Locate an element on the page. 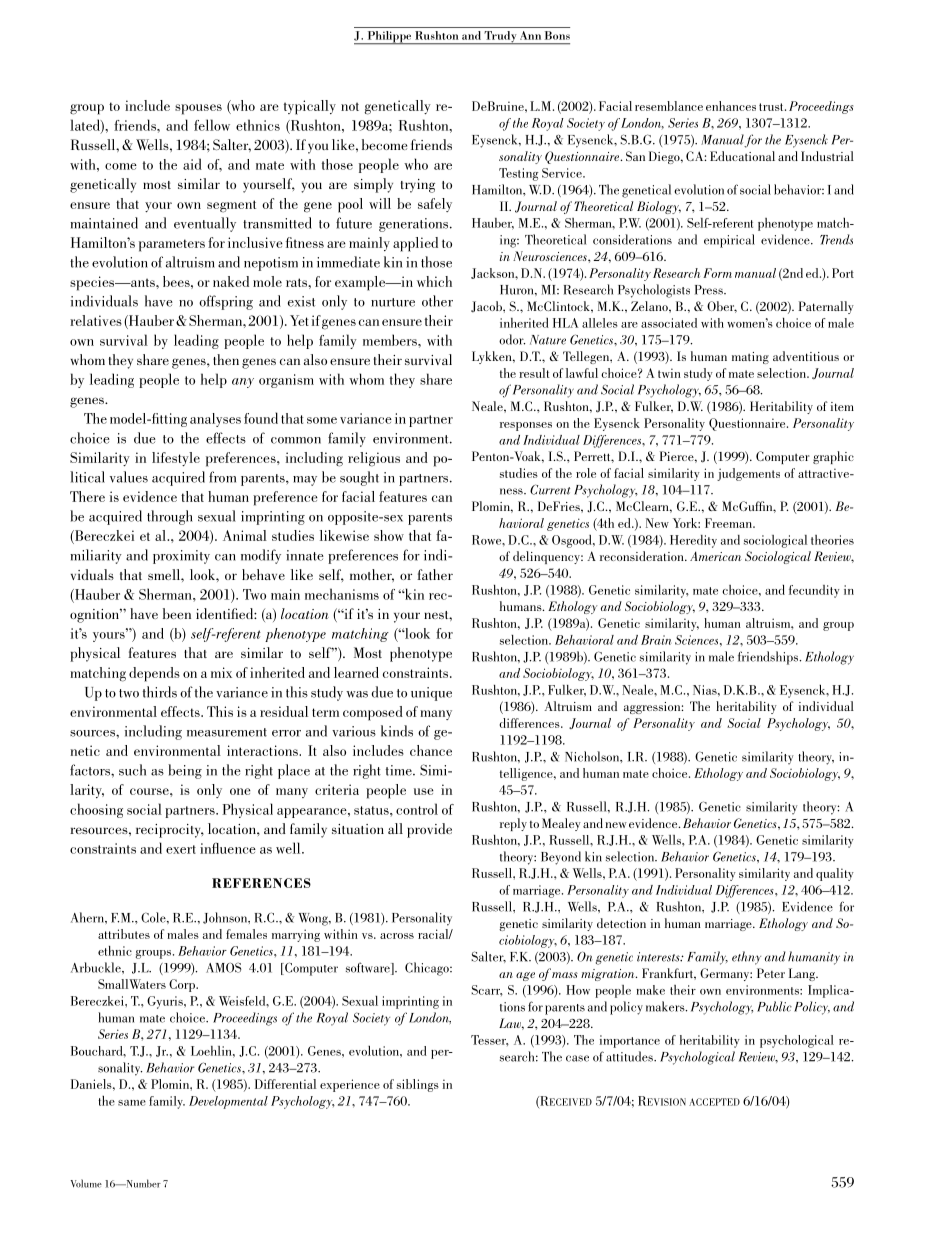 The image size is (952, 1233). spouses is located at coordinates (198, 109).
